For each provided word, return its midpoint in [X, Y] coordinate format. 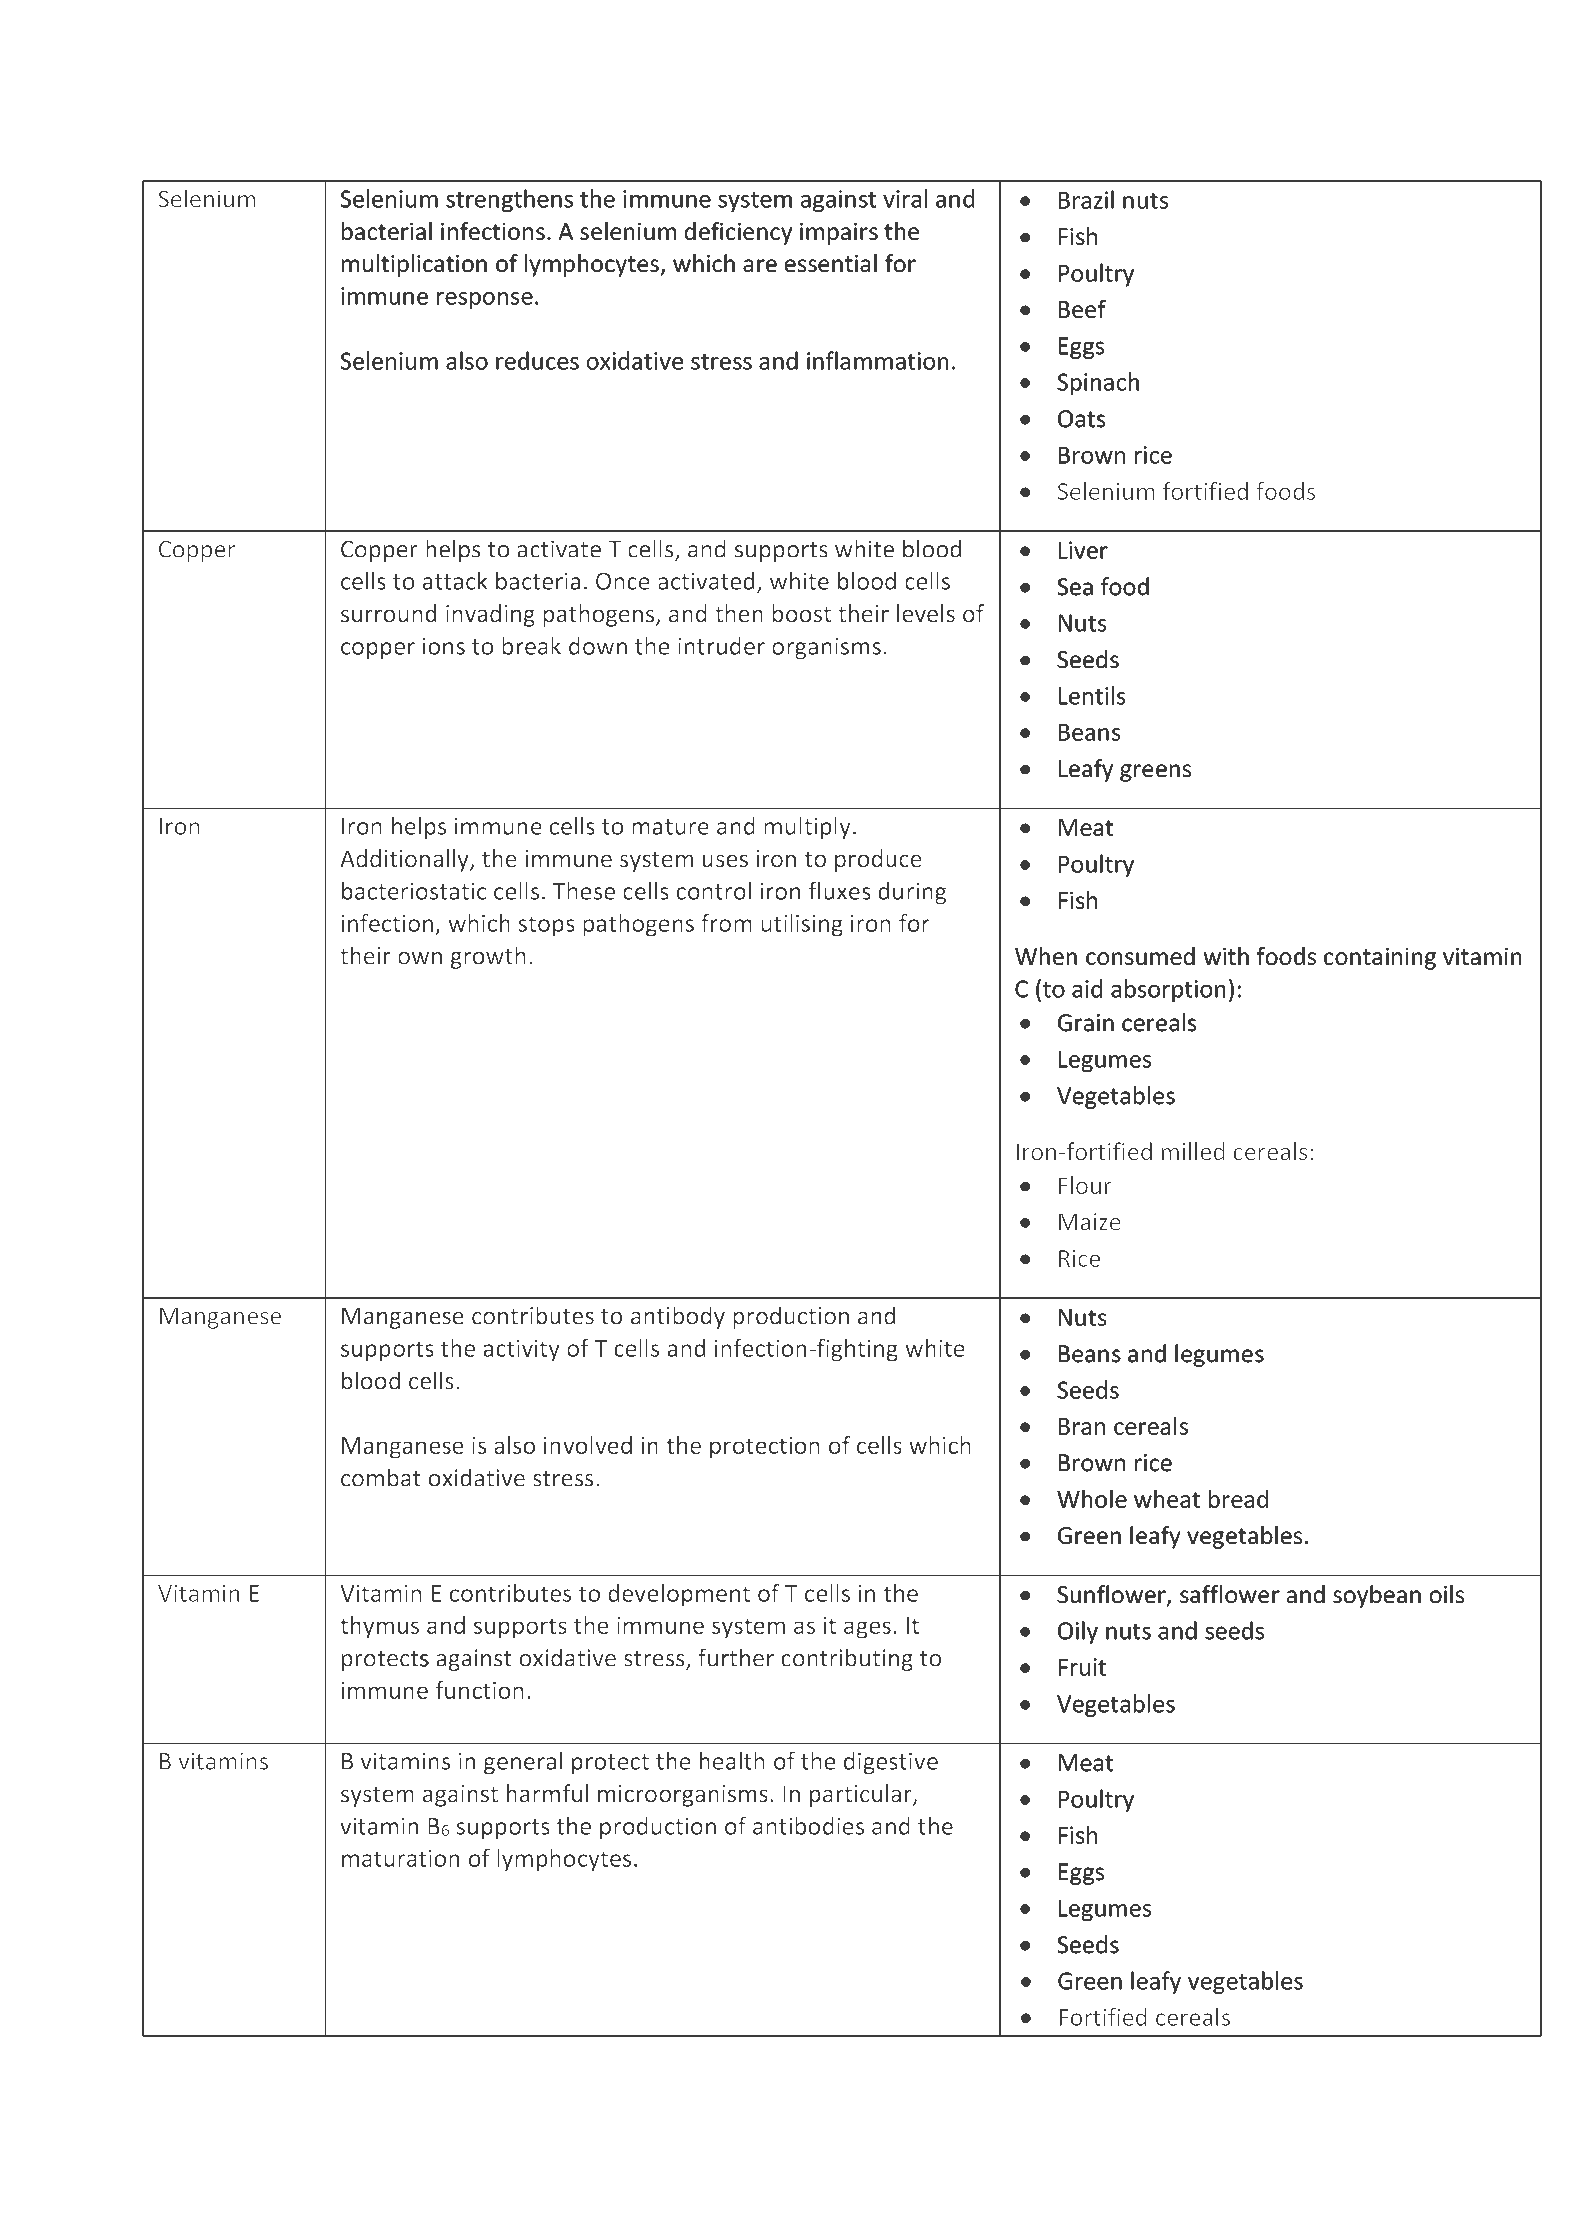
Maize [1090, 1222]
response [485, 300]
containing [1380, 958]
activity [521, 1350]
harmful [547, 1793]
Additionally [405, 860]
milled [1193, 1151]
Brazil [1086, 199]
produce [878, 860]
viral [905, 198]
